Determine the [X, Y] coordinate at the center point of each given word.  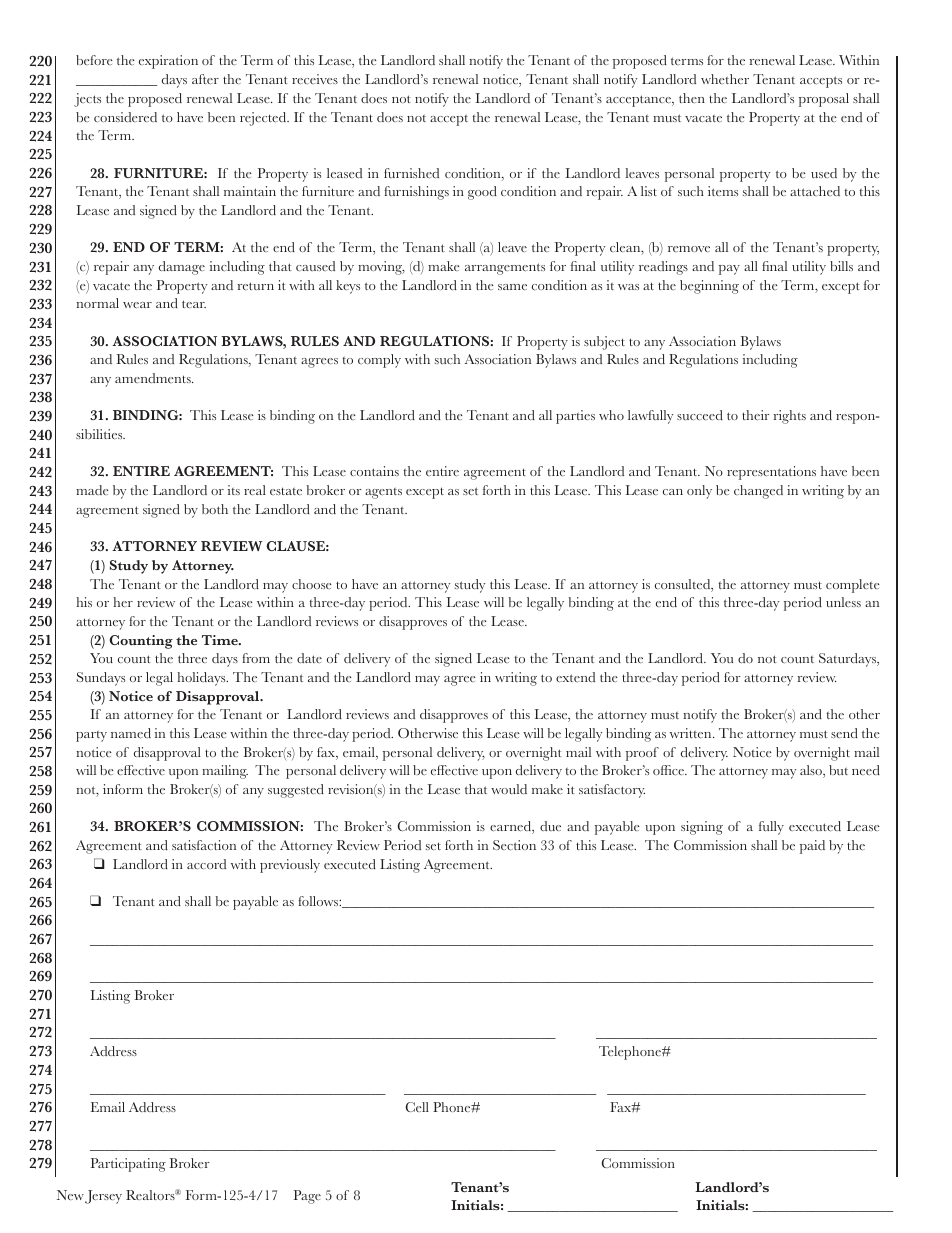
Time [221, 640]
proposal [824, 100]
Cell [417, 1107]
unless [843, 602]
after [205, 79]
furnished [411, 173]
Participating [128, 1165]
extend [575, 677]
